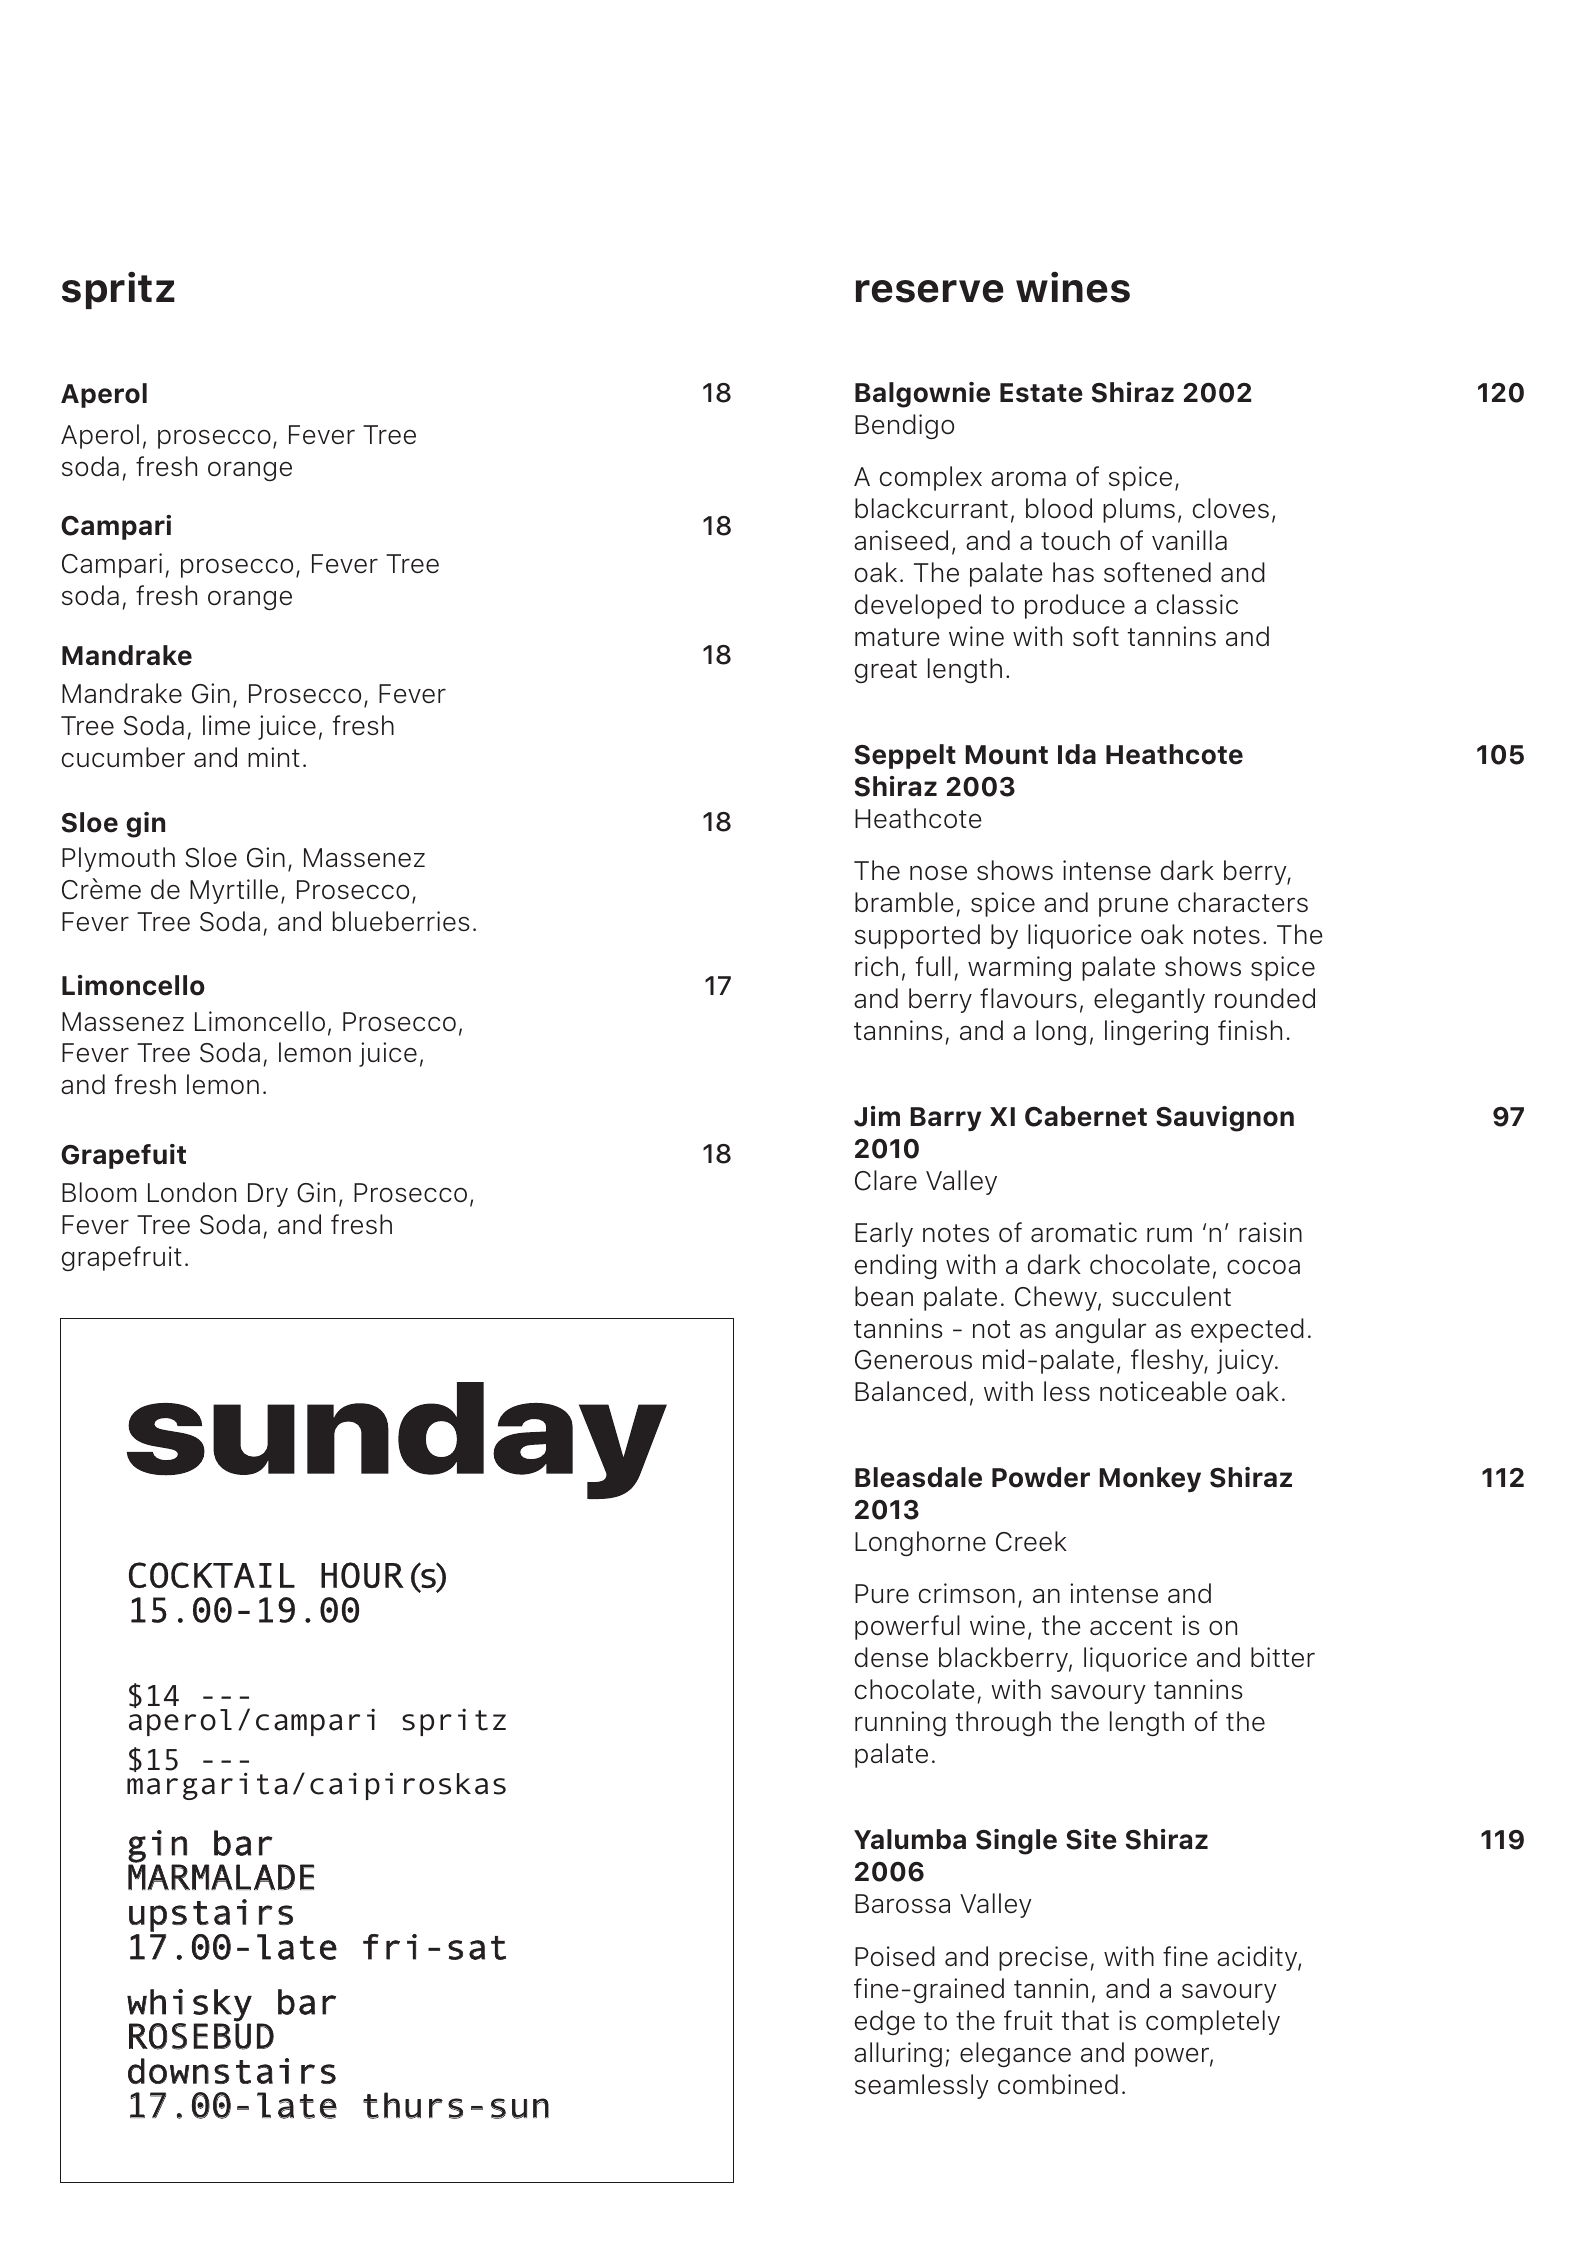  Describe the element at coordinates (268, 1195) in the page. I see `Dry` at that location.
